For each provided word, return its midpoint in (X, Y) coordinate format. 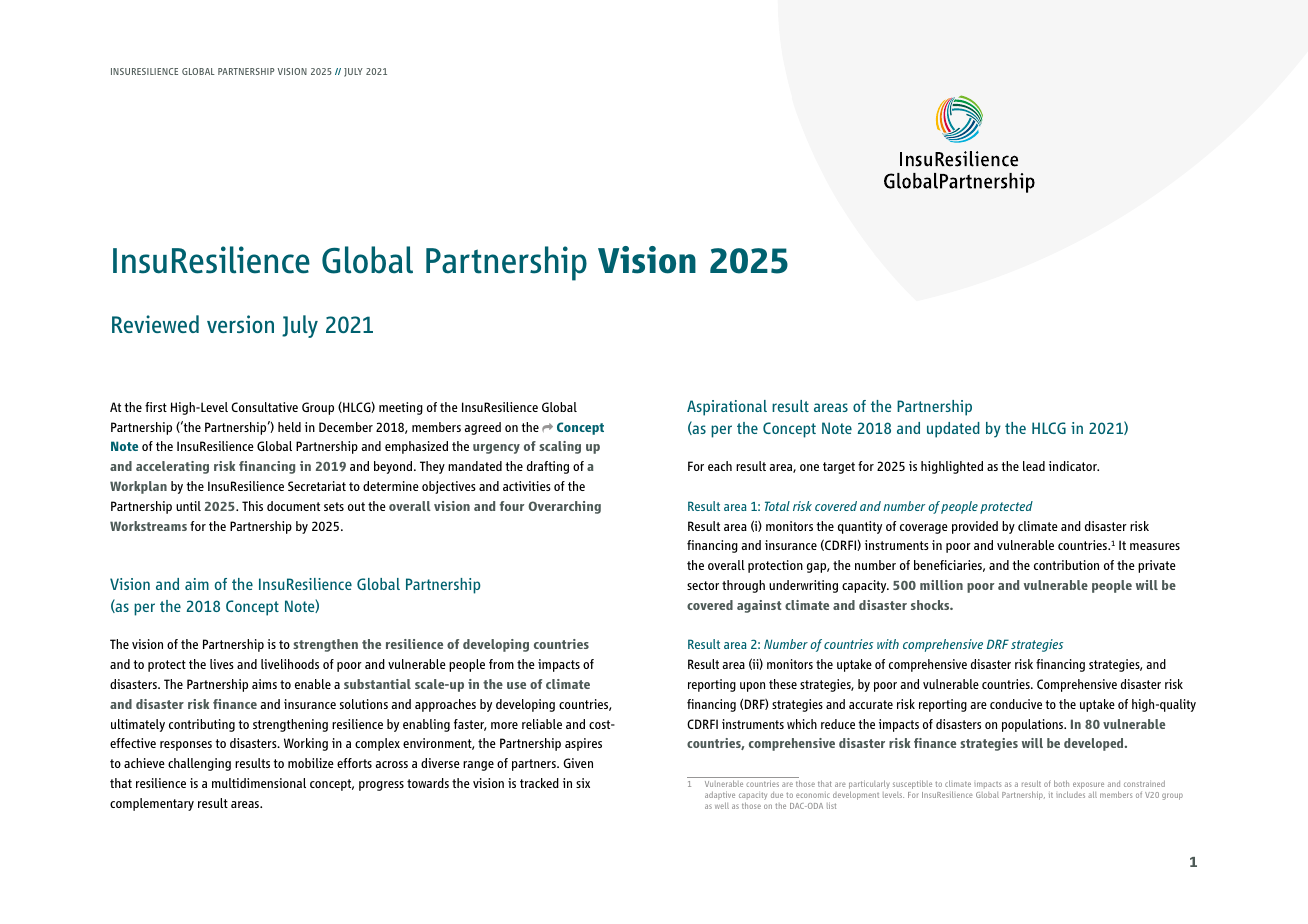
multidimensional (259, 783)
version (240, 324)
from (501, 664)
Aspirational (727, 408)
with (888, 644)
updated (953, 430)
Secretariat (317, 486)
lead (1034, 466)
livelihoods (290, 664)
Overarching (564, 507)
